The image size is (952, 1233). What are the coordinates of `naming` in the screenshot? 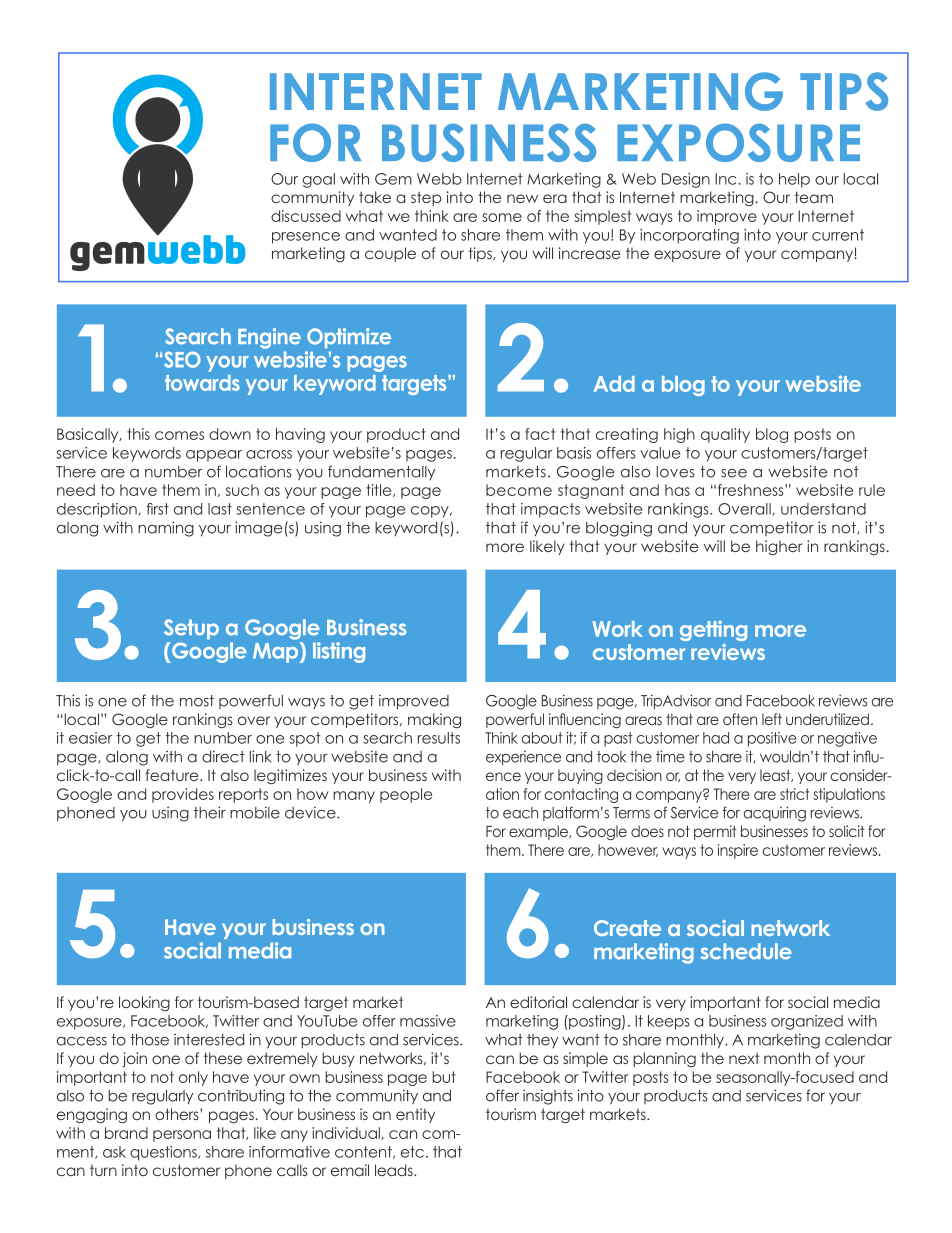 It's located at (166, 529).
